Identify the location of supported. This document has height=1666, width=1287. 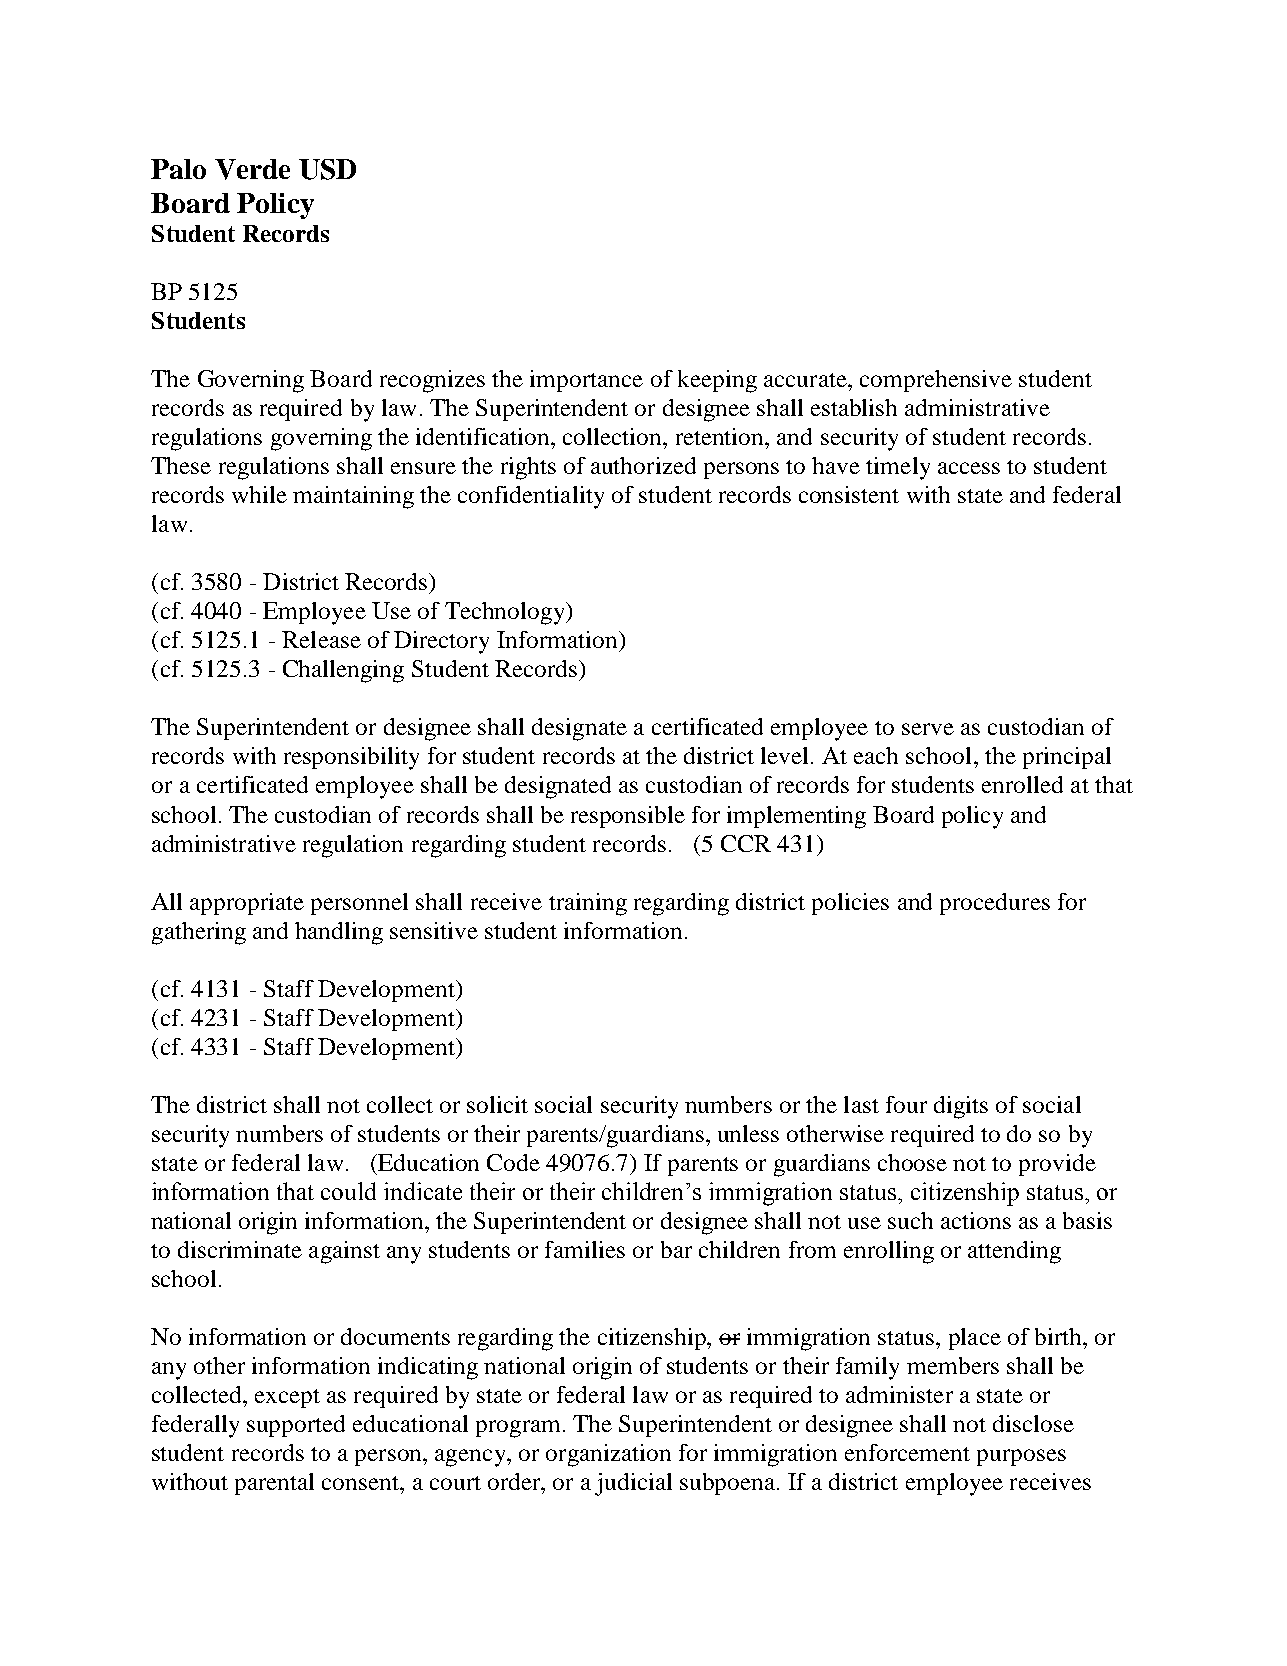
(296, 1426).
